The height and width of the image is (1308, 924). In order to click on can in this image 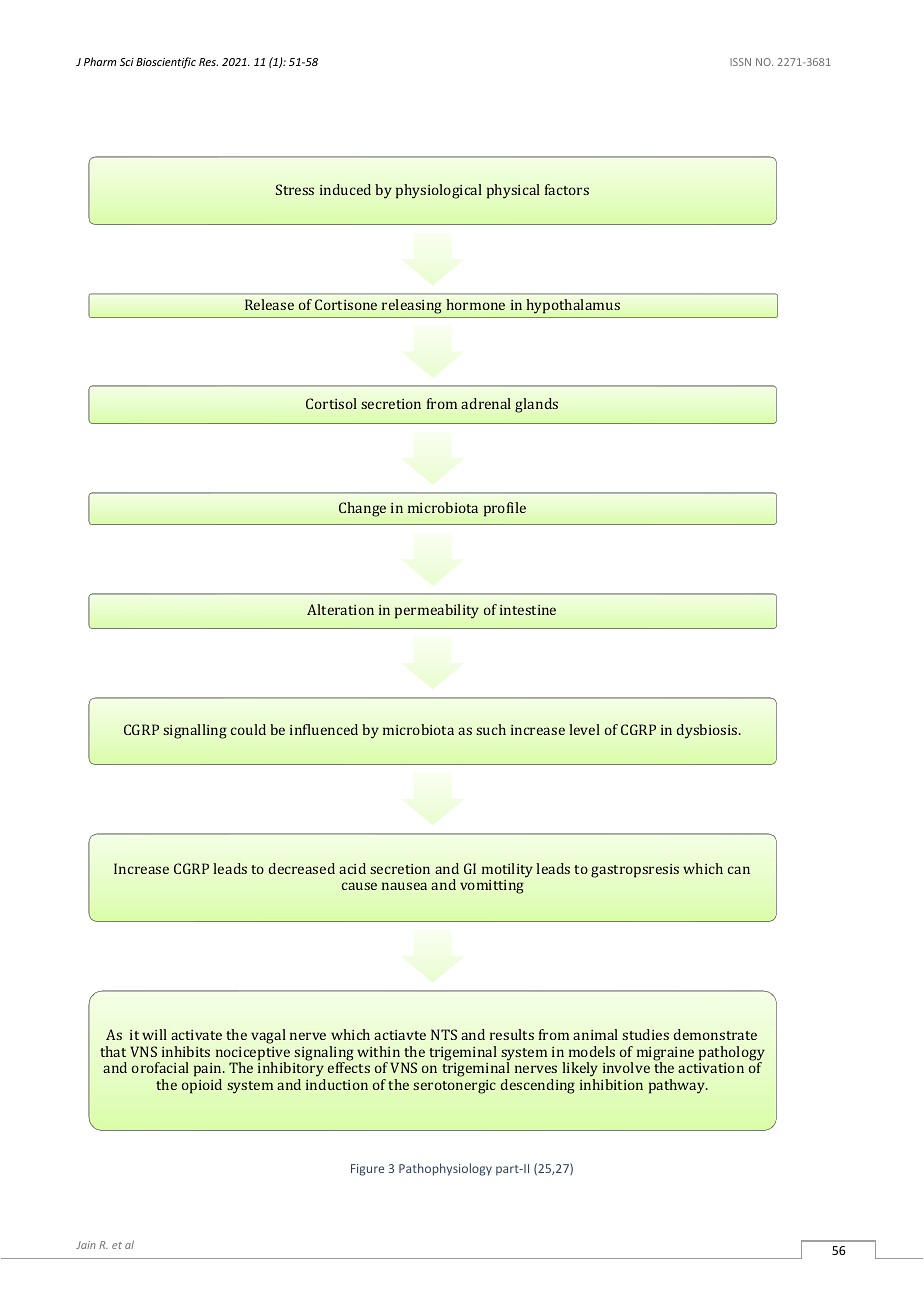, I will do `click(739, 870)`.
